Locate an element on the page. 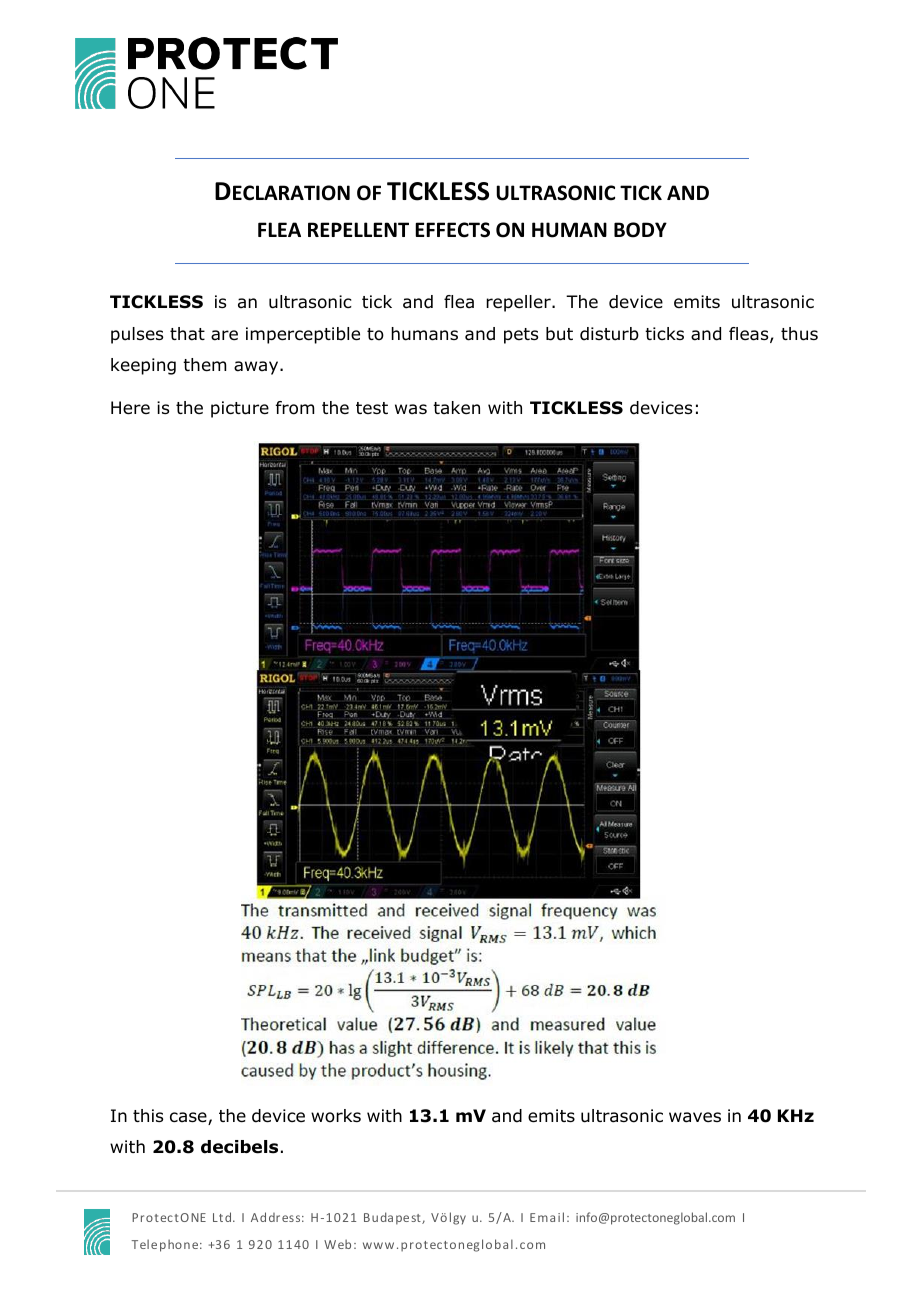  taken is located at coordinates (456, 407).
